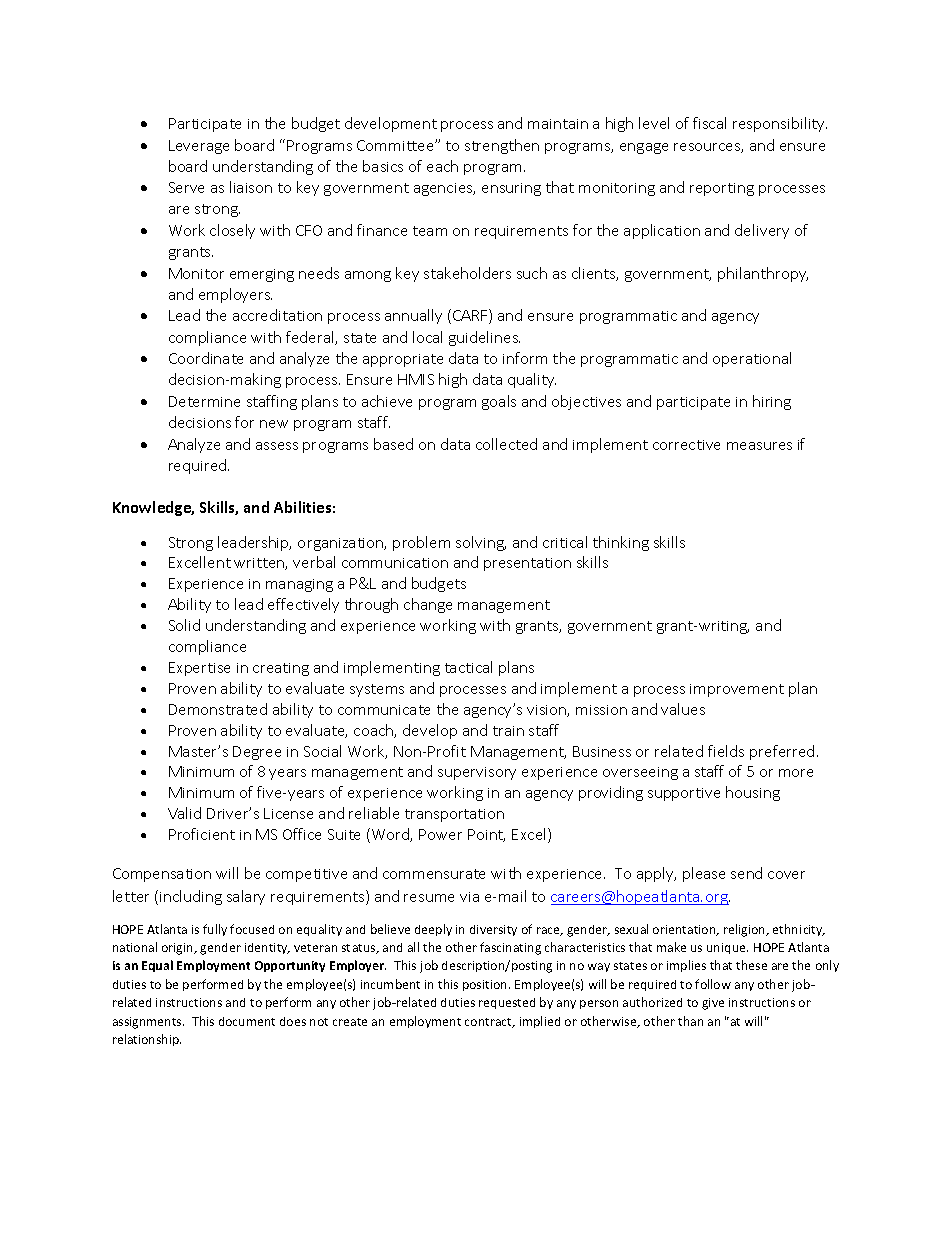  I want to click on contract, so click(490, 1023).
